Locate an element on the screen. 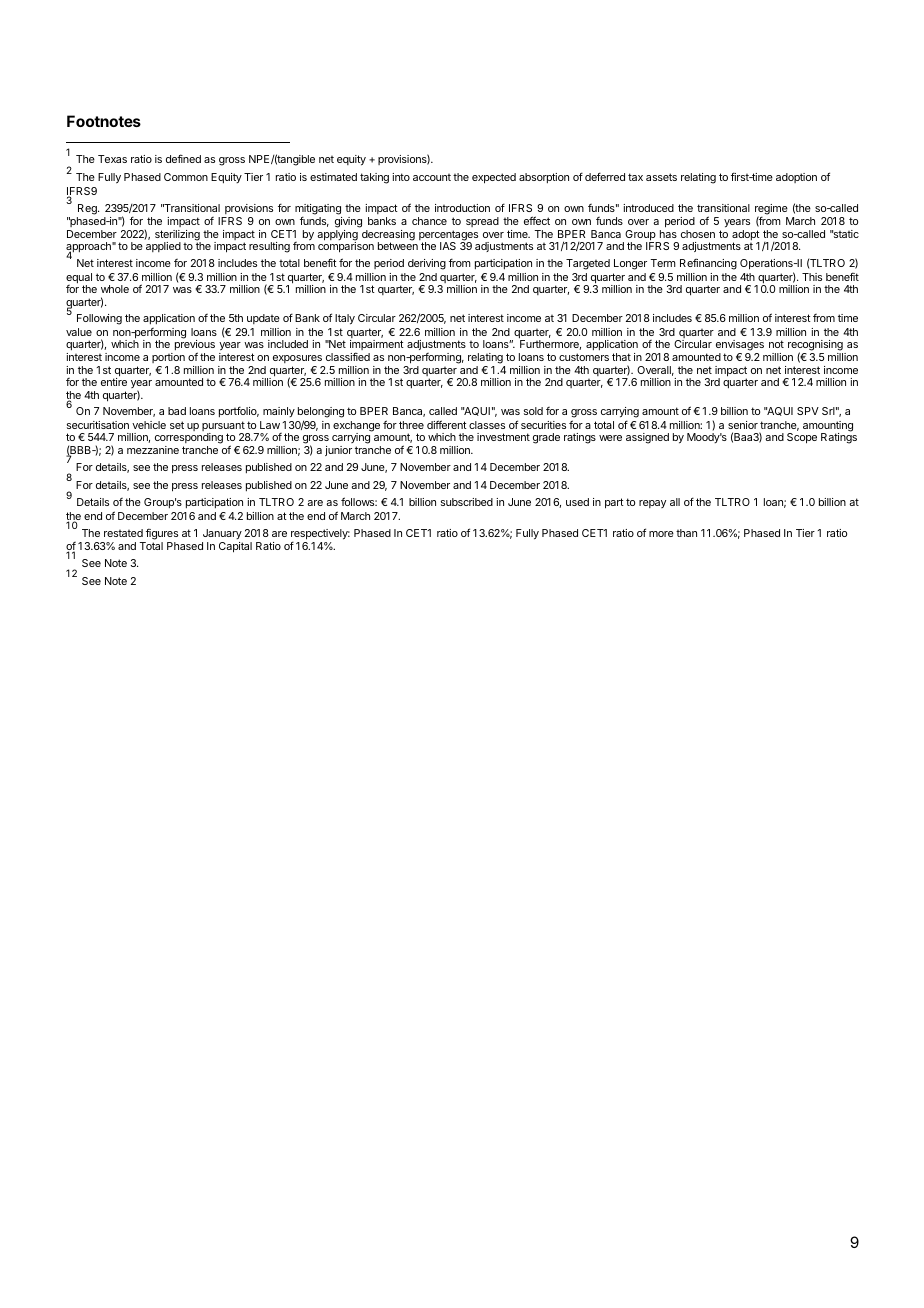 The height and width of the screenshot is (1308, 924). subscribed is located at coordinates (467, 502).
